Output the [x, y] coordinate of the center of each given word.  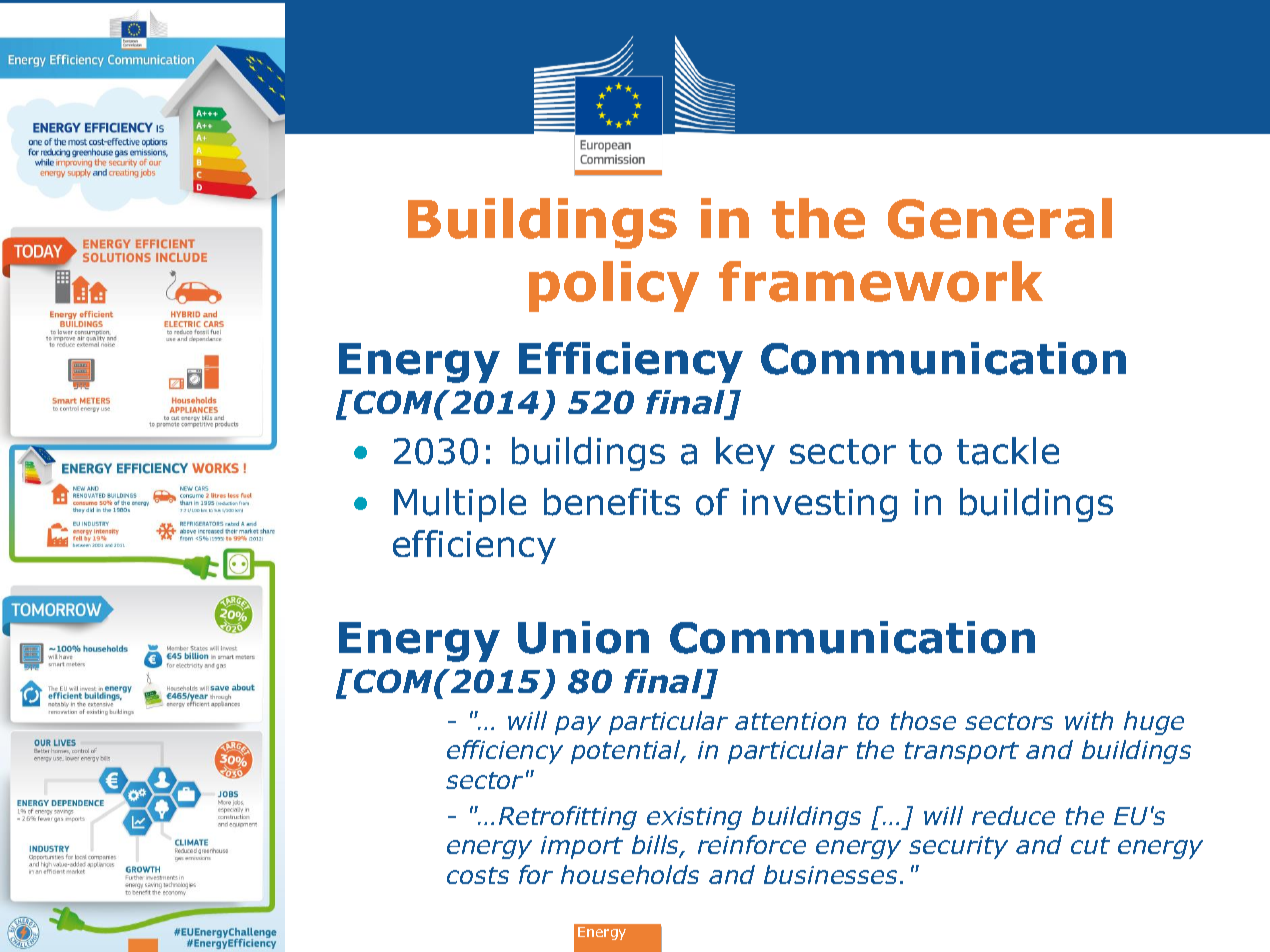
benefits [612, 502]
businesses [830, 874]
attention [790, 721]
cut [1090, 845]
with [1089, 720]
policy [614, 286]
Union [583, 637]
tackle [1008, 451]
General [1000, 218]
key [745, 454]
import [582, 847]
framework [881, 281]
